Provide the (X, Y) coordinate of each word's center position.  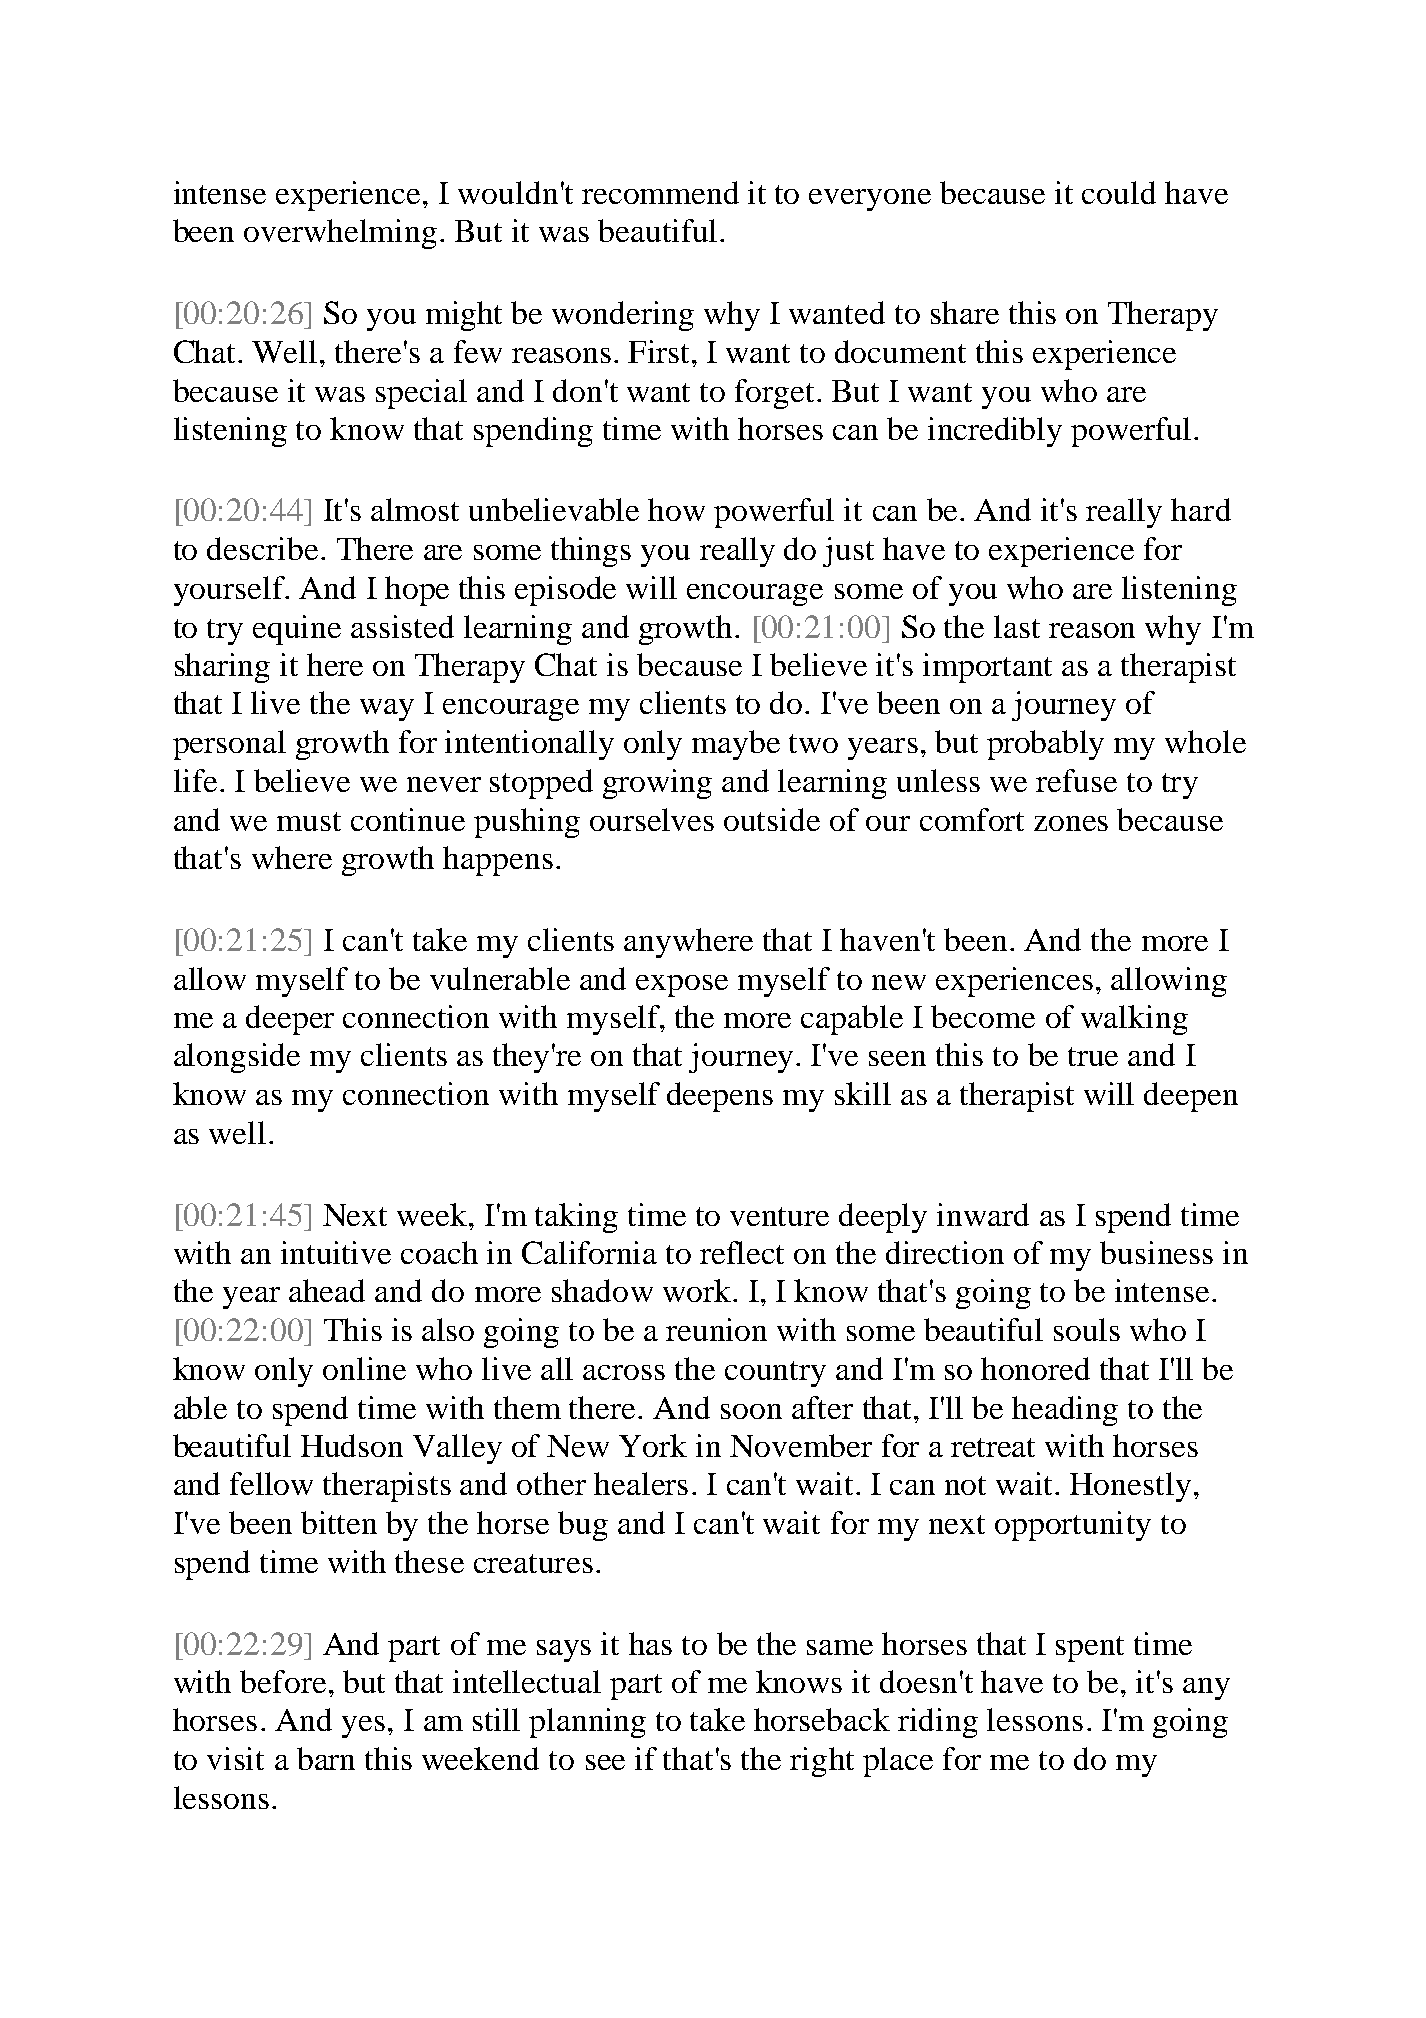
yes (363, 1727)
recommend (660, 192)
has (650, 1643)
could (1119, 192)
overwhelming (340, 234)
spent (1090, 1649)
